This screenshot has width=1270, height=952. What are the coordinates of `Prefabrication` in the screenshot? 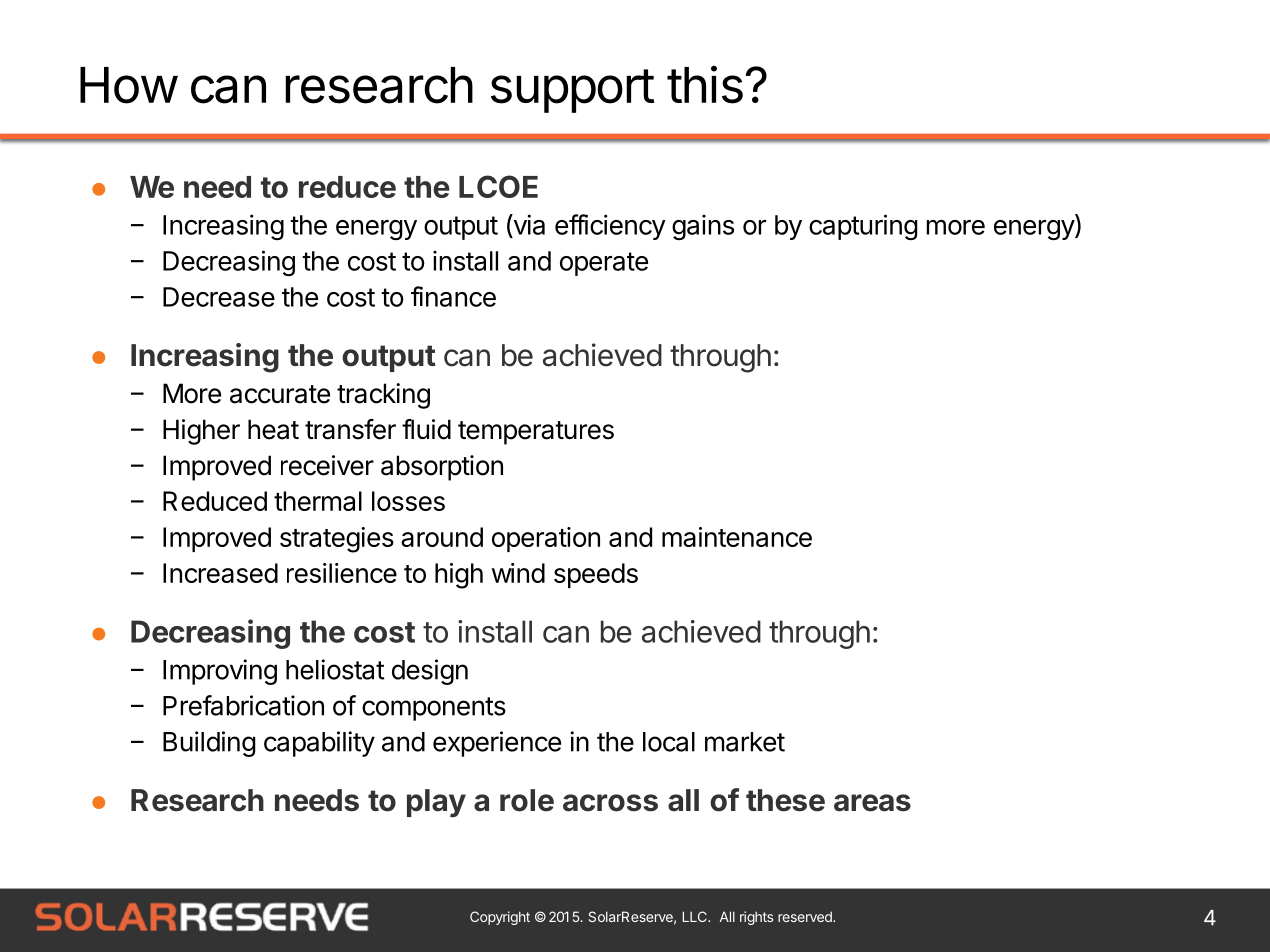 It's located at (243, 705).
